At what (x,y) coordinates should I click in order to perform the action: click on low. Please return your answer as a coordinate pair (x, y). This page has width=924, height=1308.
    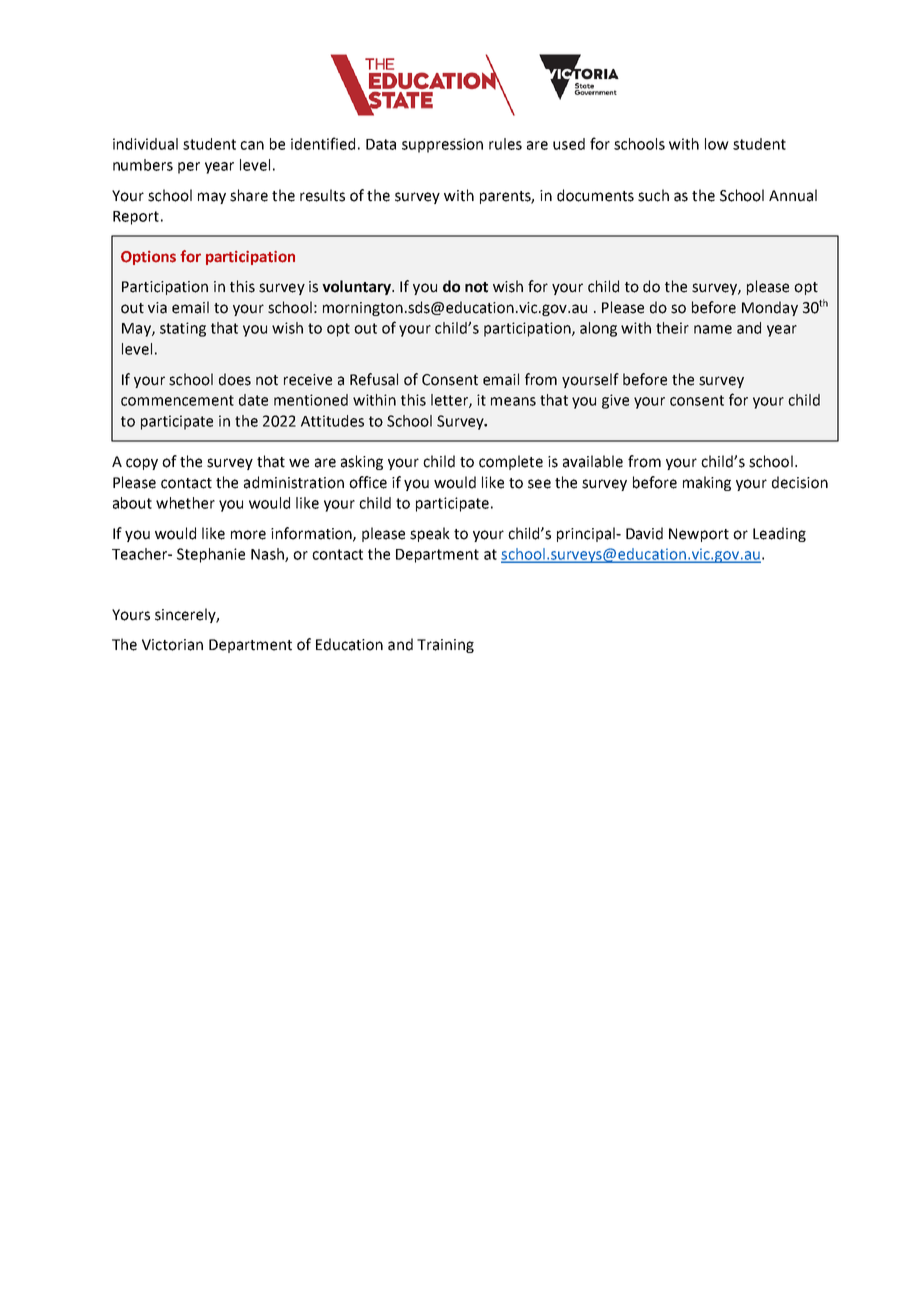
    Looking at the image, I should click on (717, 144).
